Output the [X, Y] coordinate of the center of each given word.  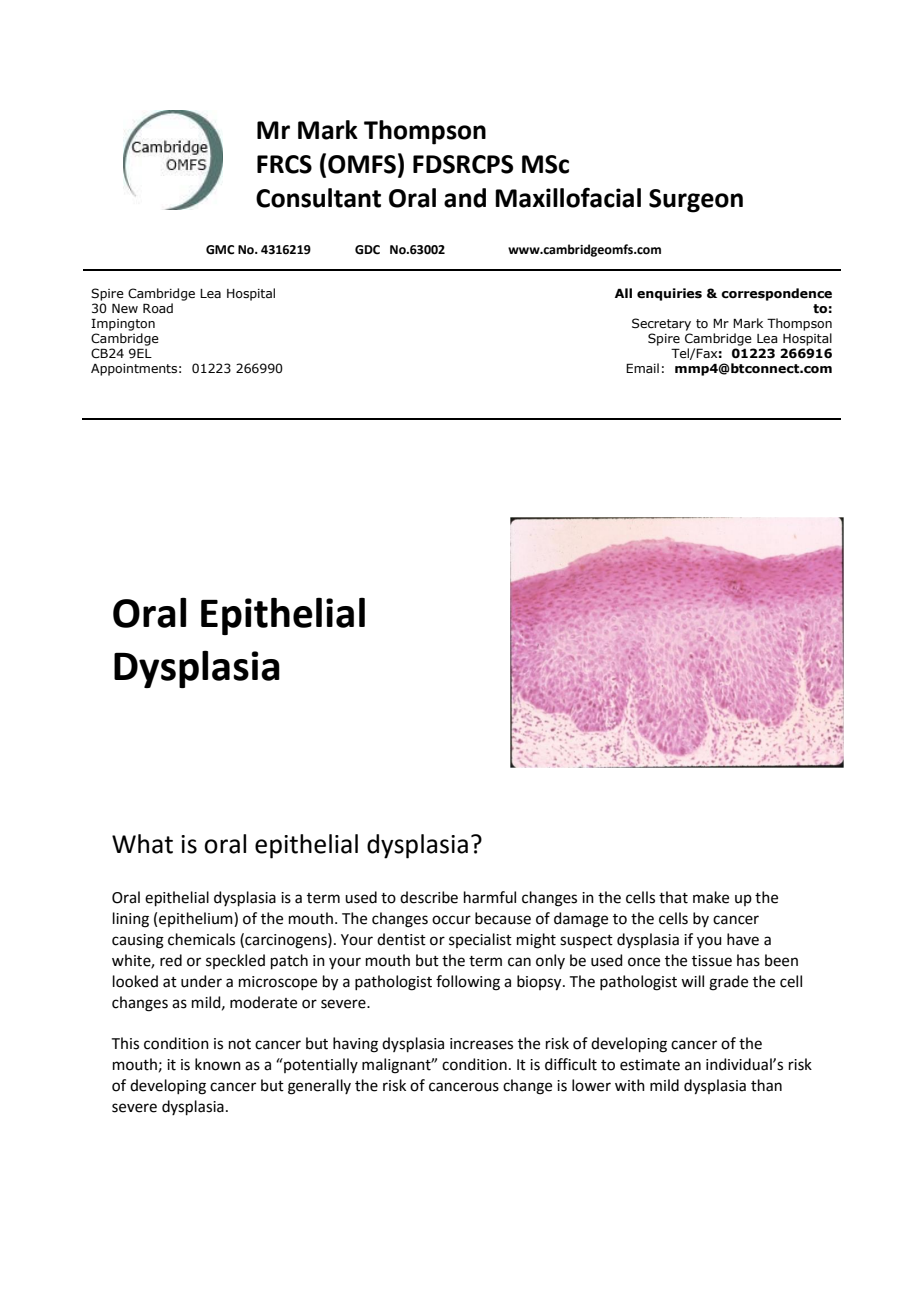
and [465, 198]
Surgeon [696, 201]
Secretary [661, 324]
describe [429, 897]
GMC [220, 250]
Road [158, 308]
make [711, 897]
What [142, 844]
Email [642, 368]
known [218, 1064]
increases [481, 1044]
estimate [650, 1065]
